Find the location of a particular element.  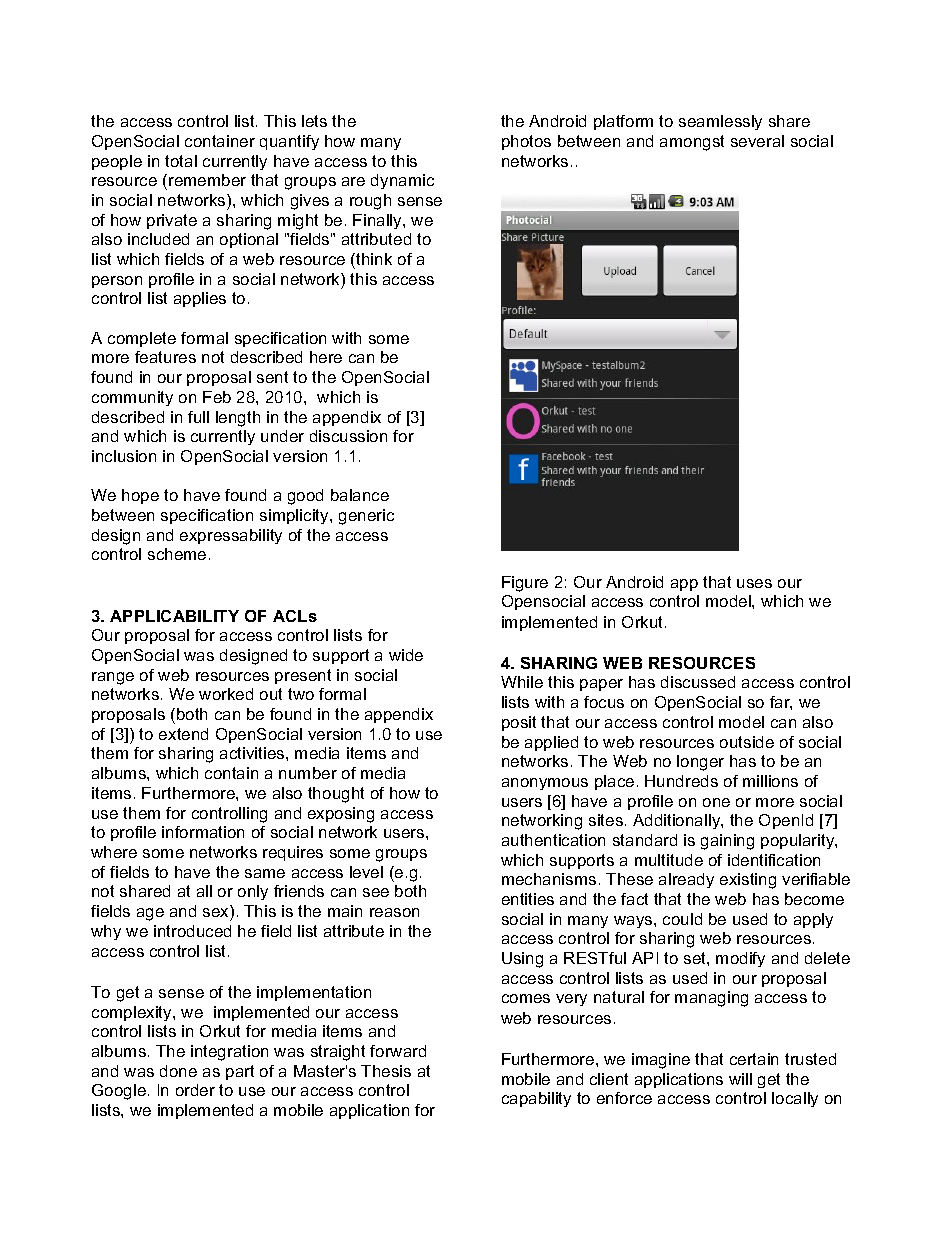

discussed is located at coordinates (698, 682).
